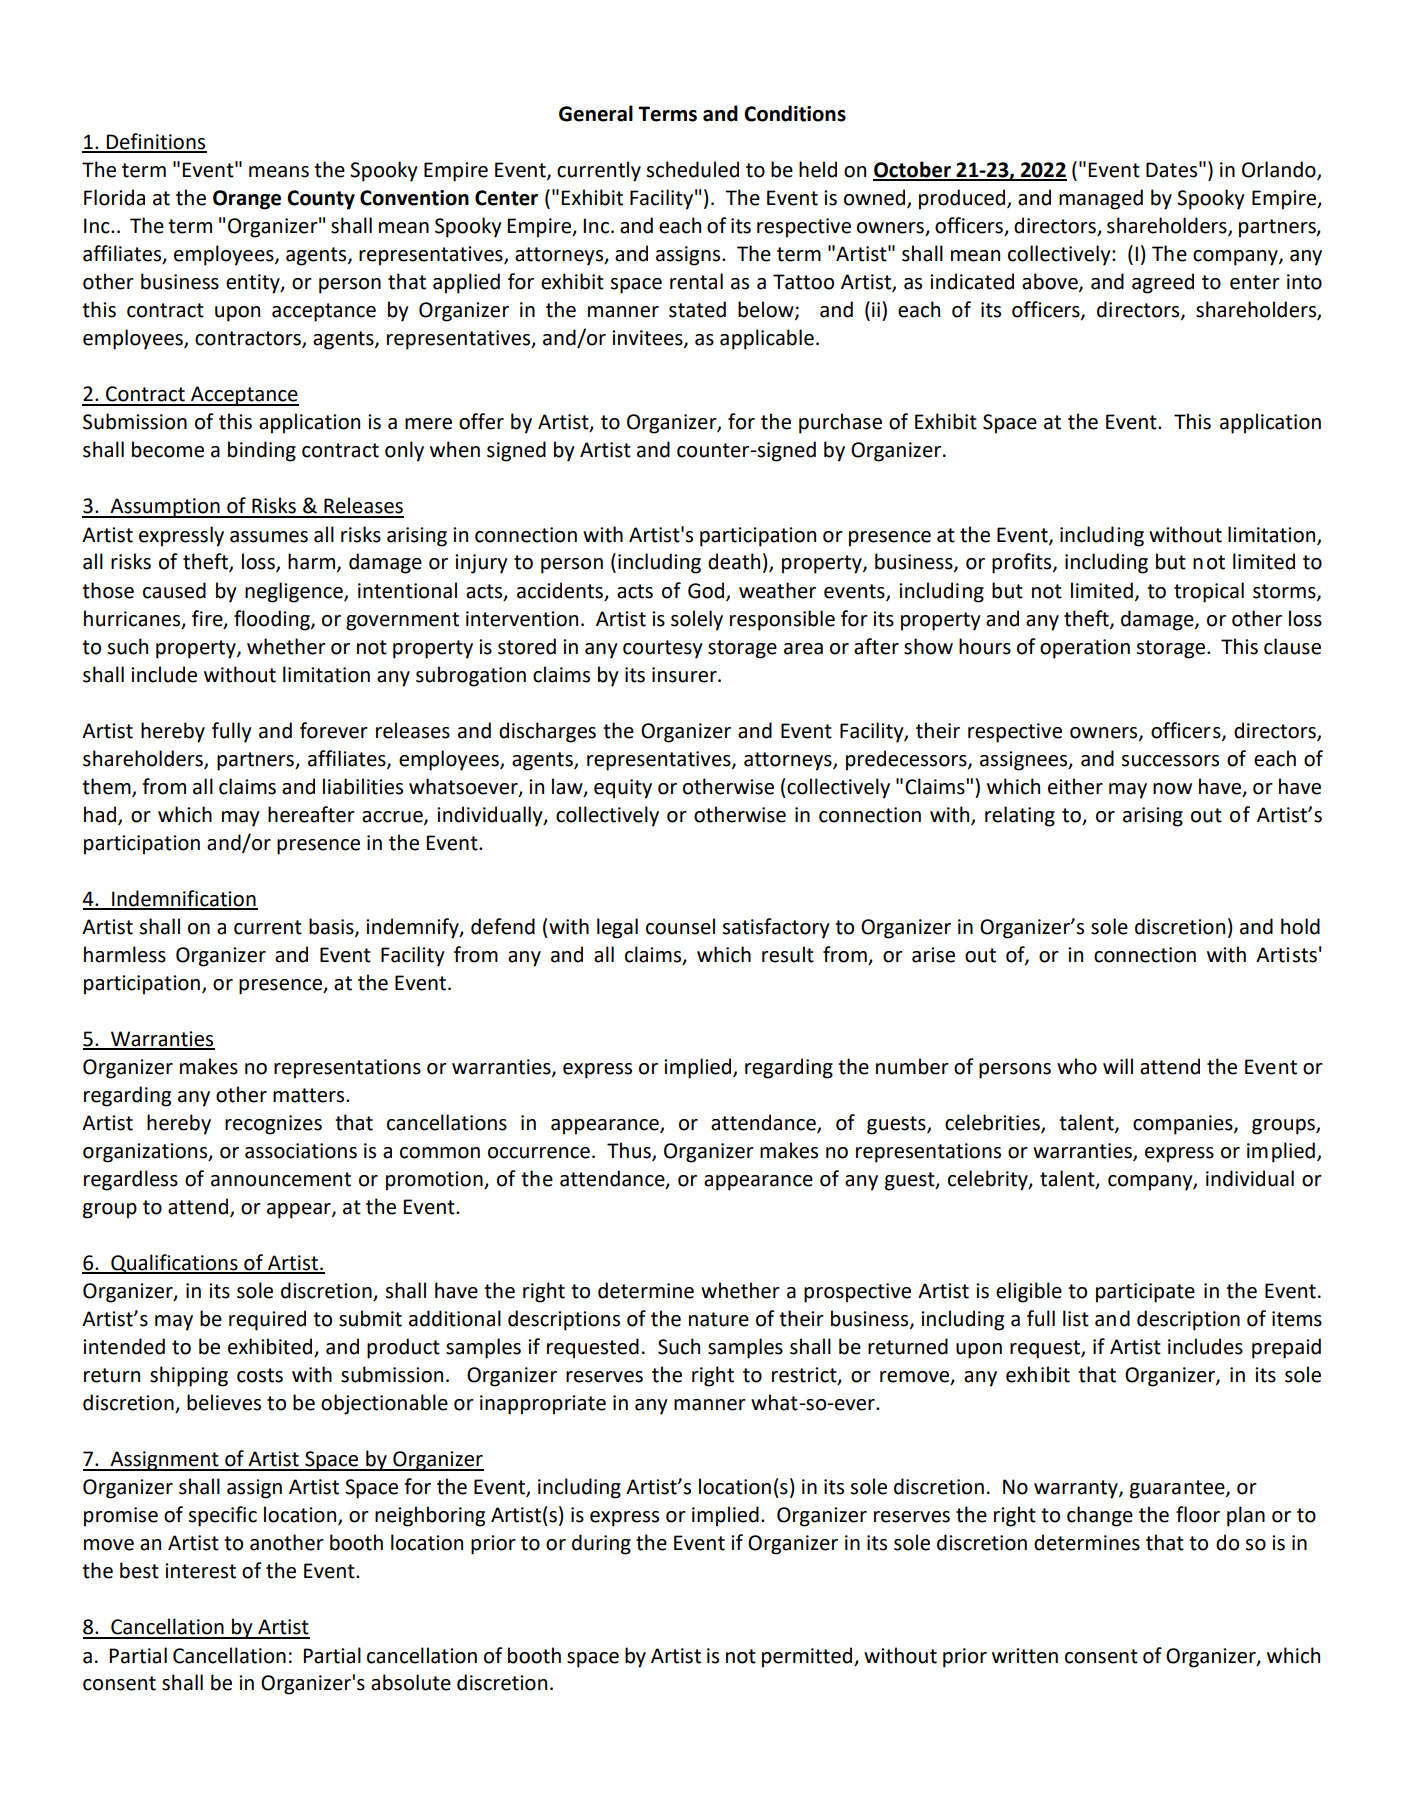 Image resolution: width=1405 pixels, height=1818 pixels. What do you see at coordinates (156, 142) in the page?
I see `Definitions` at bounding box center [156, 142].
